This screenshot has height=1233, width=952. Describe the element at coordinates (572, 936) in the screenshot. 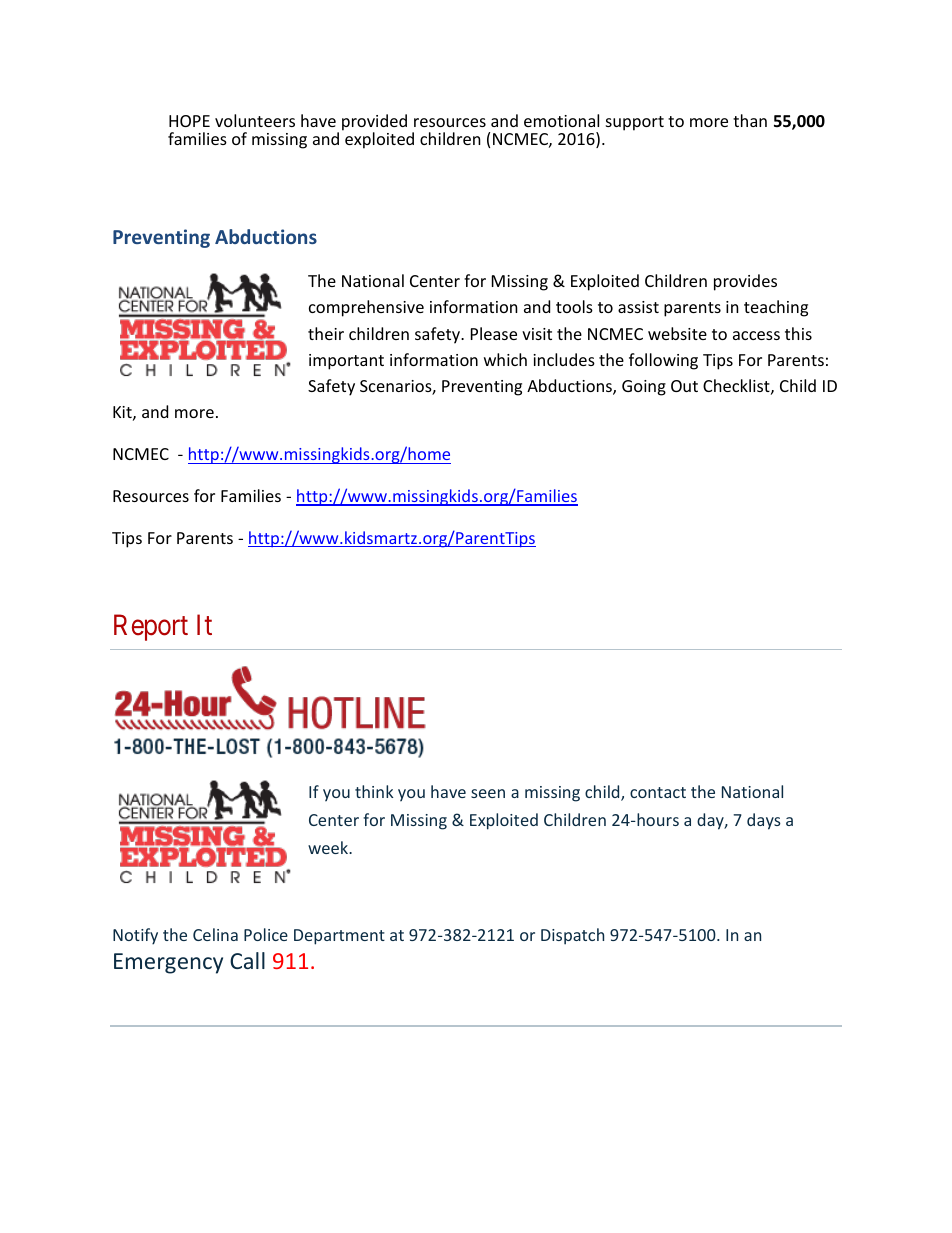

I see `Dispatch` at that location.
